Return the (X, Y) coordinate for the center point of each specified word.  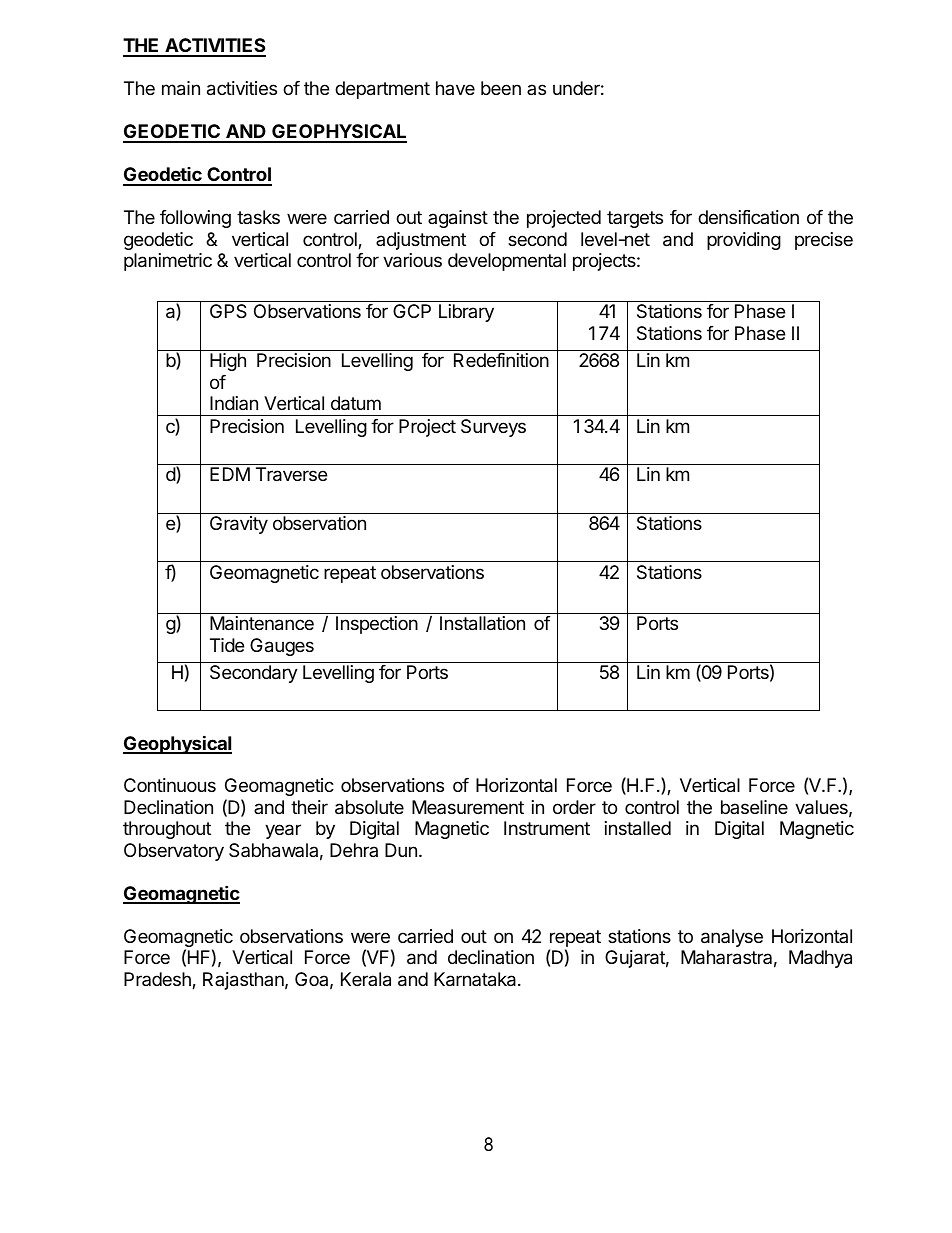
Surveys (493, 428)
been (501, 88)
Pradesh (158, 980)
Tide (227, 645)
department (382, 90)
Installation (482, 623)
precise (824, 241)
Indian (234, 403)
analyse (732, 938)
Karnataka (476, 979)
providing (744, 241)
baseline (754, 807)
